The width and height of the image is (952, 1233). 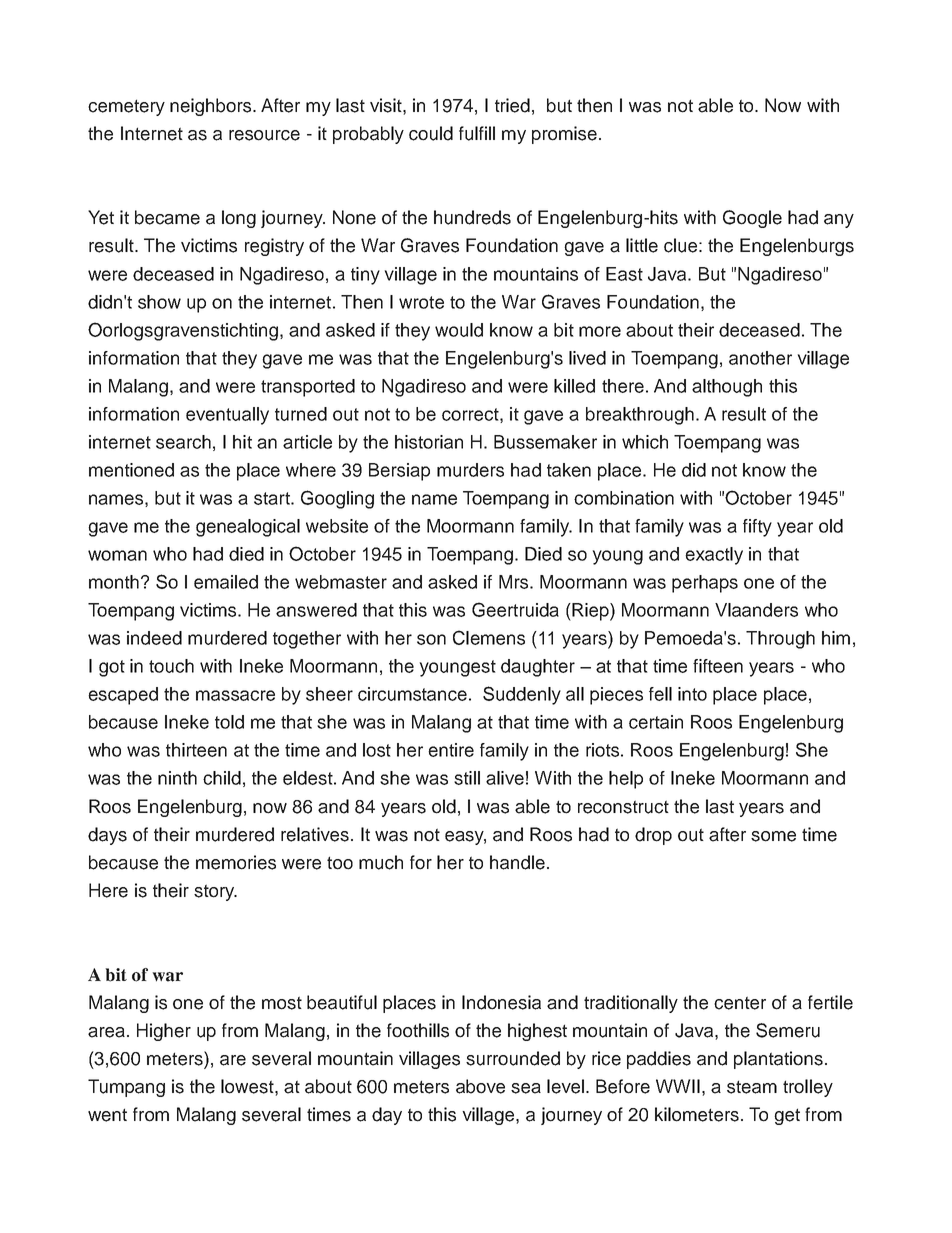 What do you see at coordinates (183, 442) in the image?
I see `search` at bounding box center [183, 442].
